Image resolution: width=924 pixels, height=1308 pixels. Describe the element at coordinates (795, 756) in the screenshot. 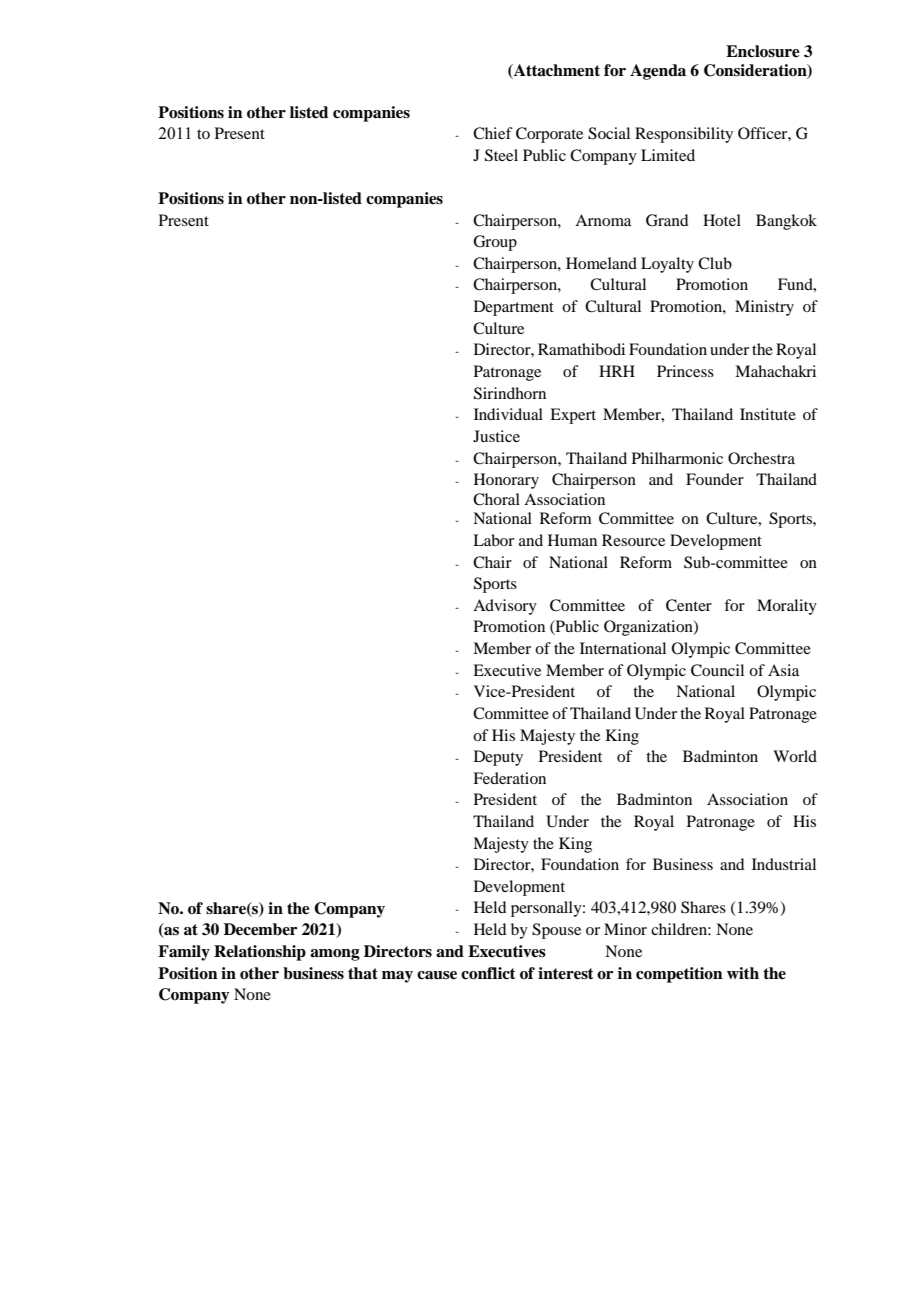

I see `World` at that location.
